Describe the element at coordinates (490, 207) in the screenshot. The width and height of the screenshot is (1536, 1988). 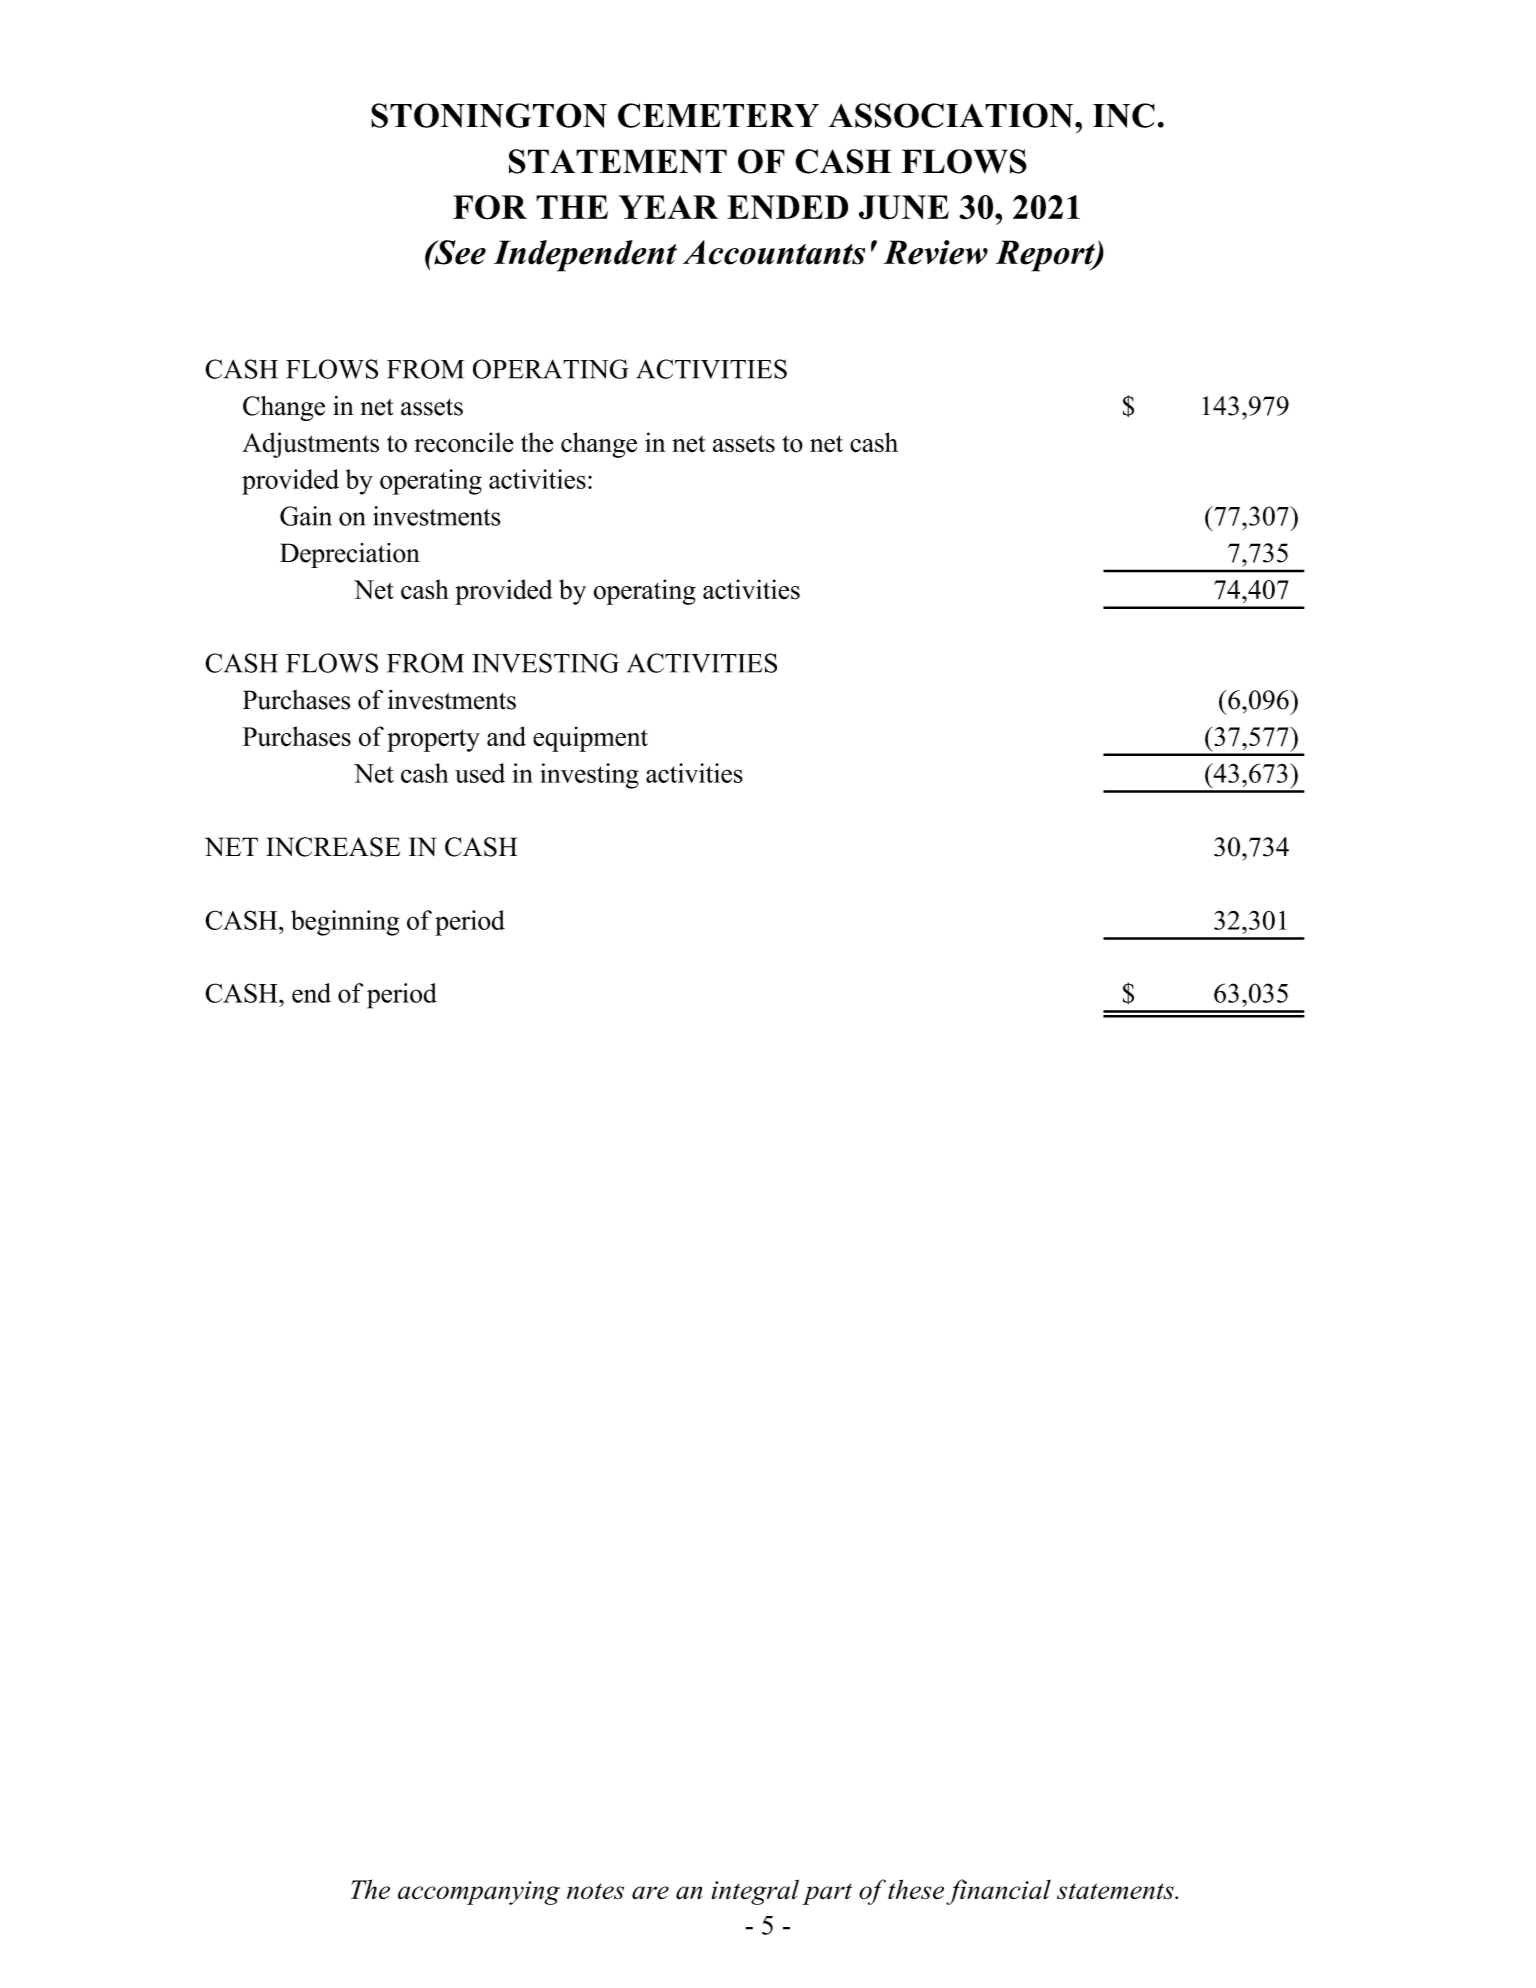
I see `FOR` at that location.
